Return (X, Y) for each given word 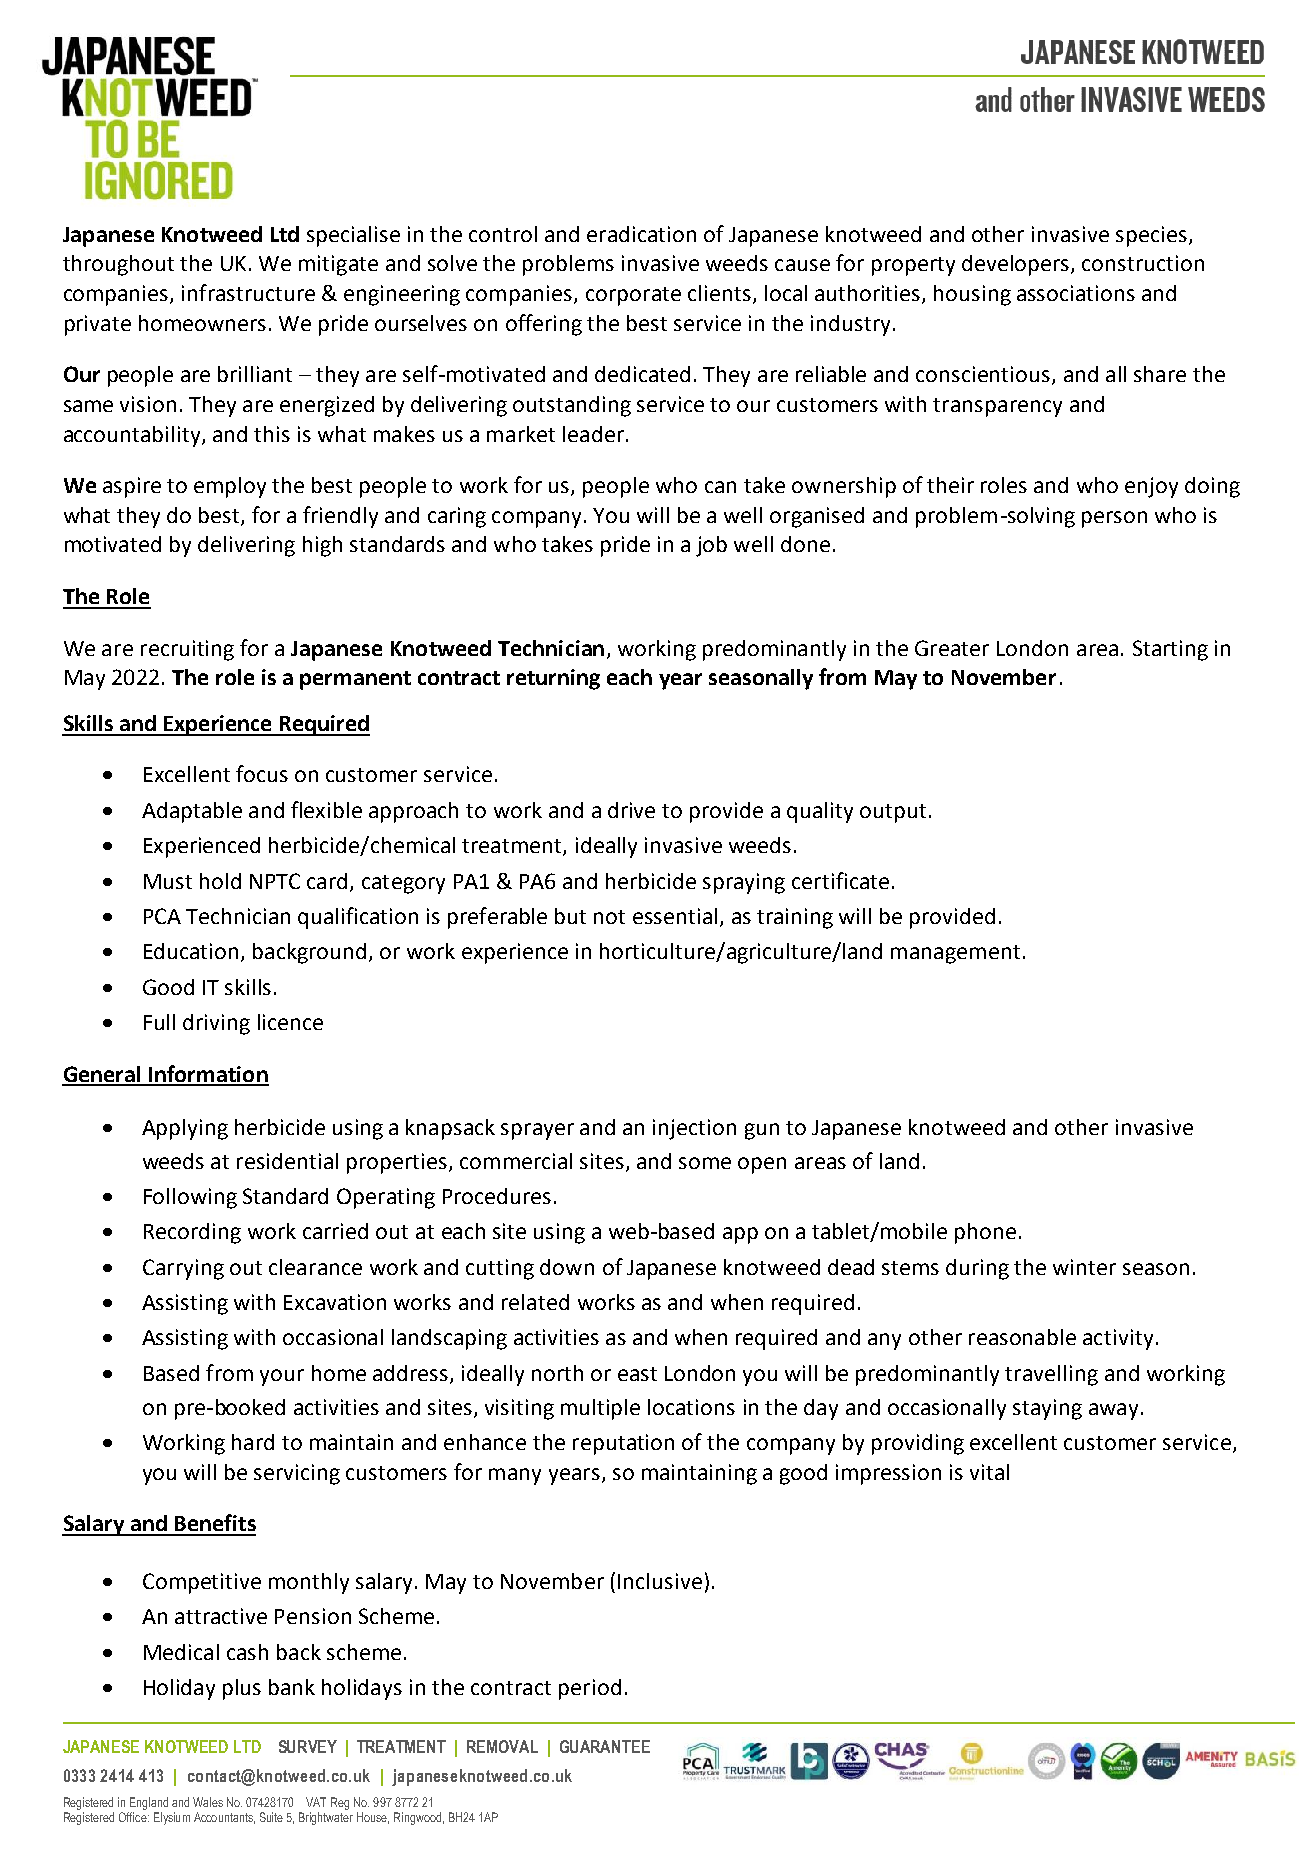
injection (694, 1129)
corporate (633, 296)
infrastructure (248, 292)
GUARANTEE (605, 1746)
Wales (208, 1802)
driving (216, 1024)
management (955, 954)
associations (1076, 293)
